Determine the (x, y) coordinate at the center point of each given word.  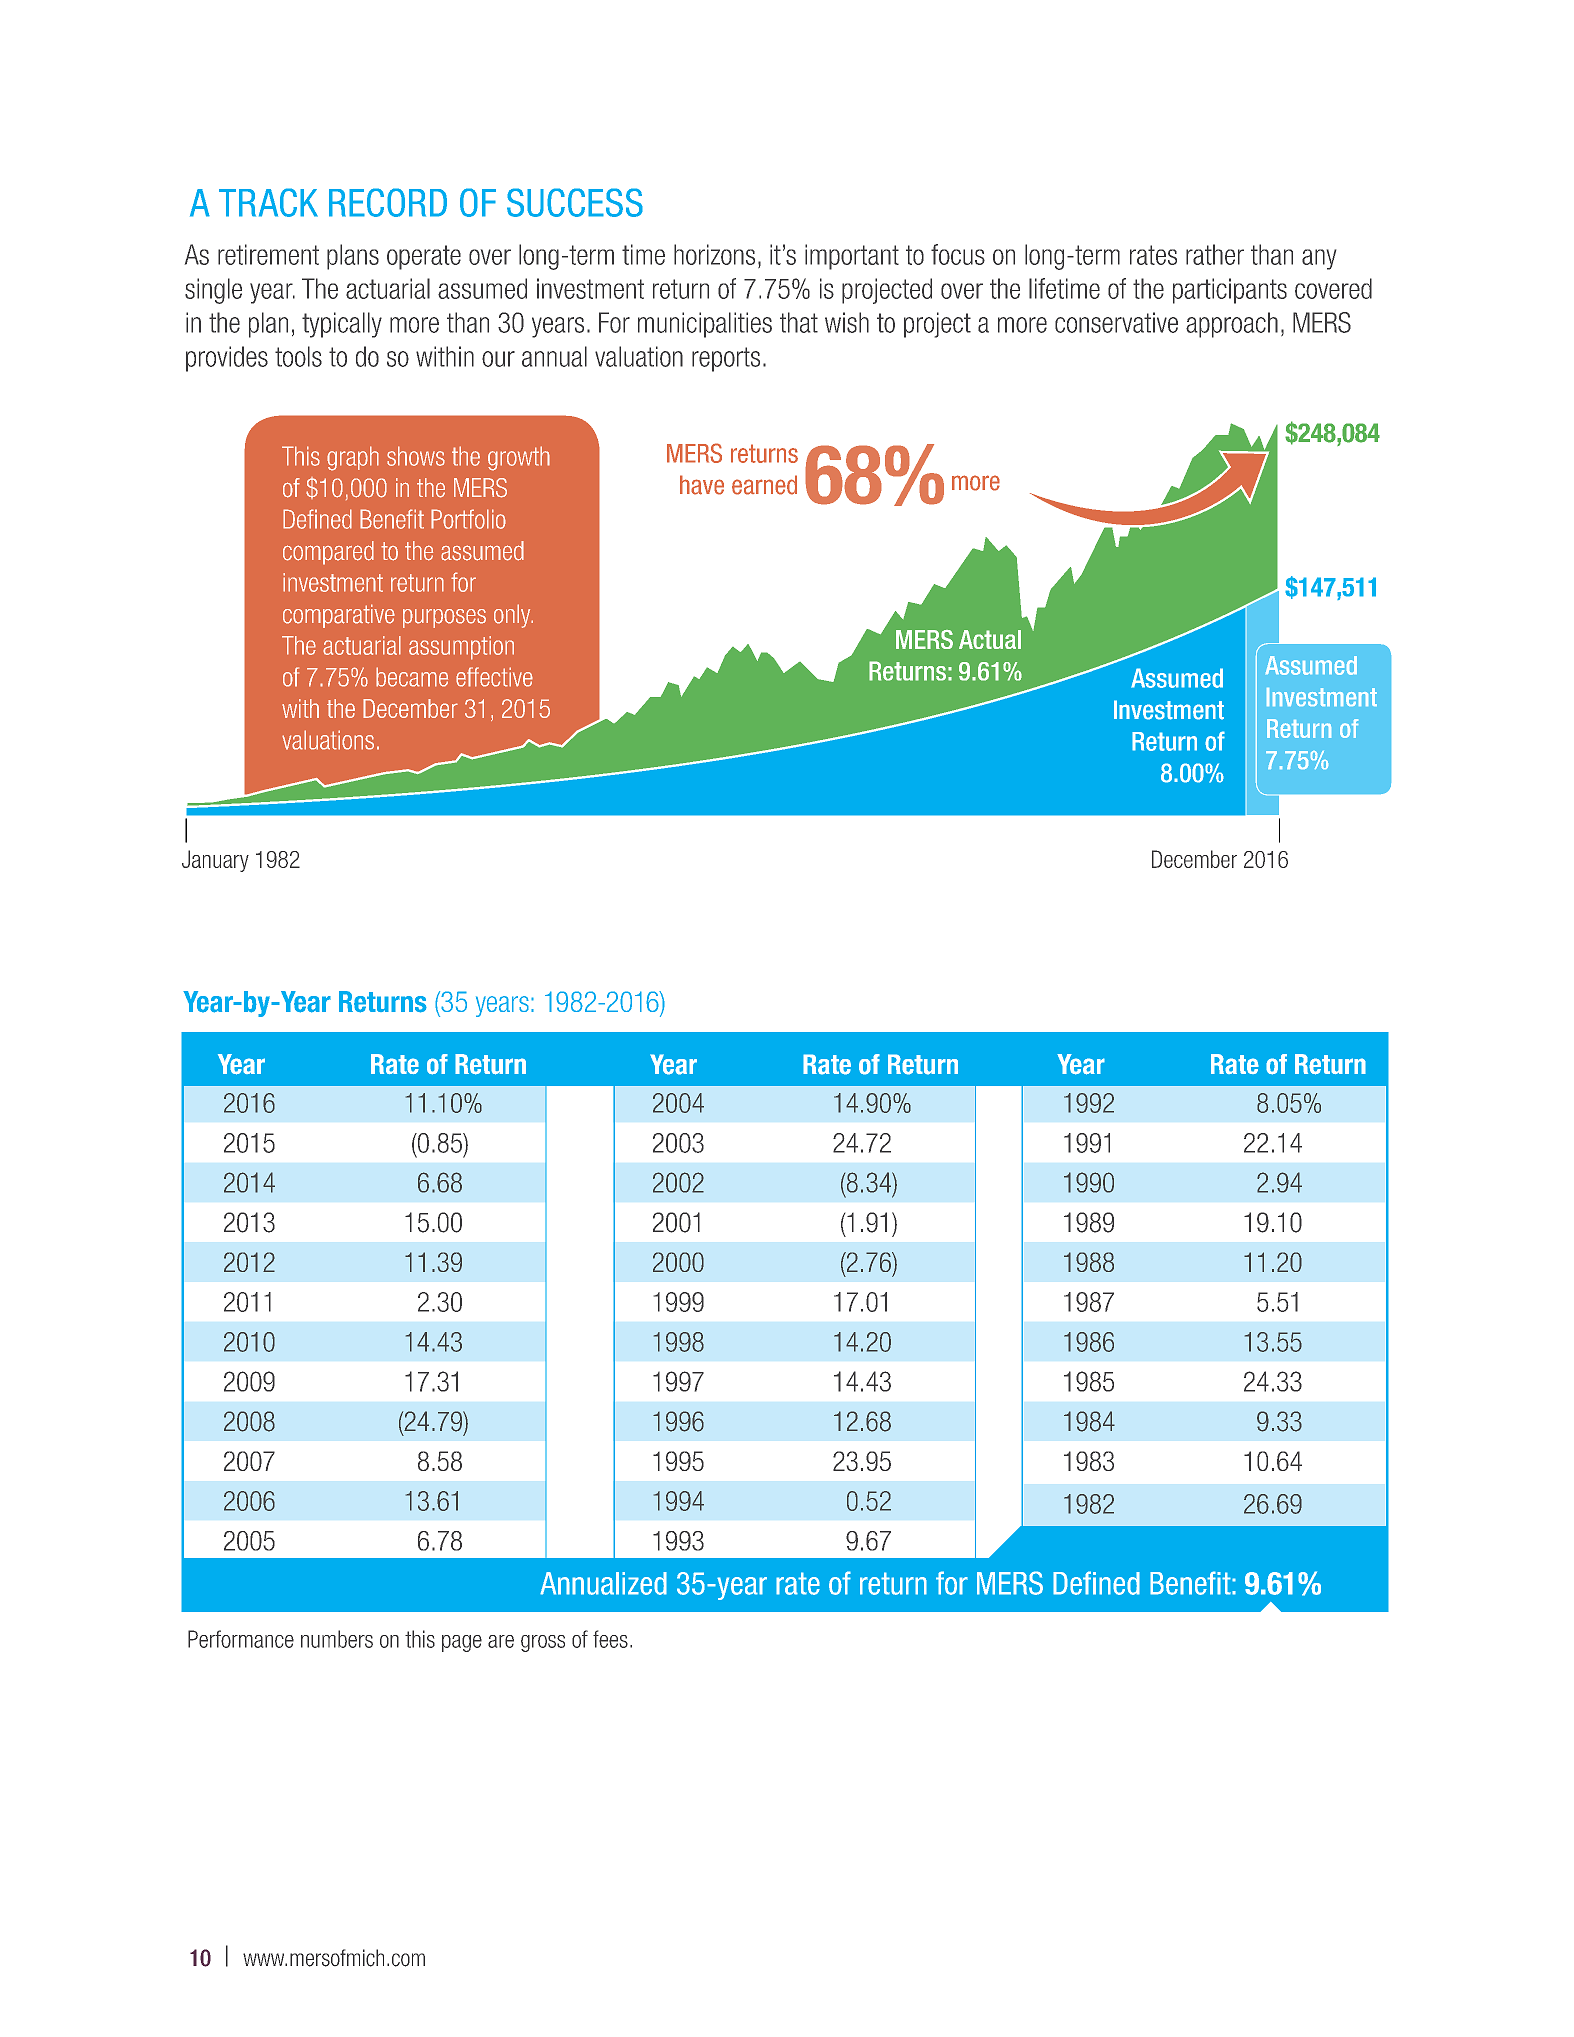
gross (543, 1643)
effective (494, 677)
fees (610, 1639)
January (215, 861)
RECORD (388, 202)
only (513, 616)
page (462, 1643)
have (702, 485)
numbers (337, 1639)
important (852, 257)
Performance (241, 1639)
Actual (990, 639)
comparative (339, 616)
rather (1215, 254)
